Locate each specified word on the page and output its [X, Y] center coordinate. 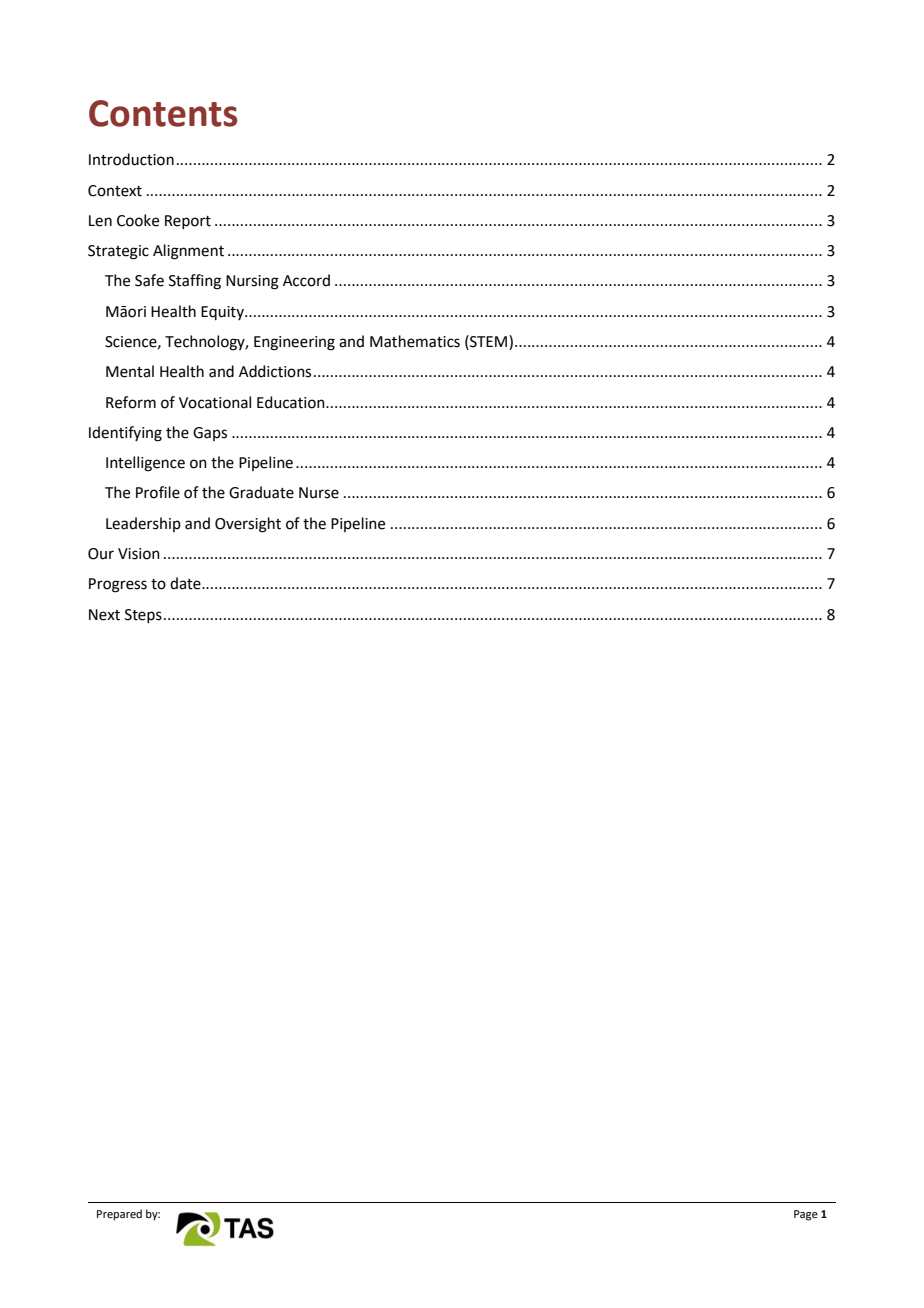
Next [104, 615]
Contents [163, 113]
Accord [306, 280]
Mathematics [415, 341]
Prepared [119, 1215]
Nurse [319, 493]
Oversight [248, 525]
